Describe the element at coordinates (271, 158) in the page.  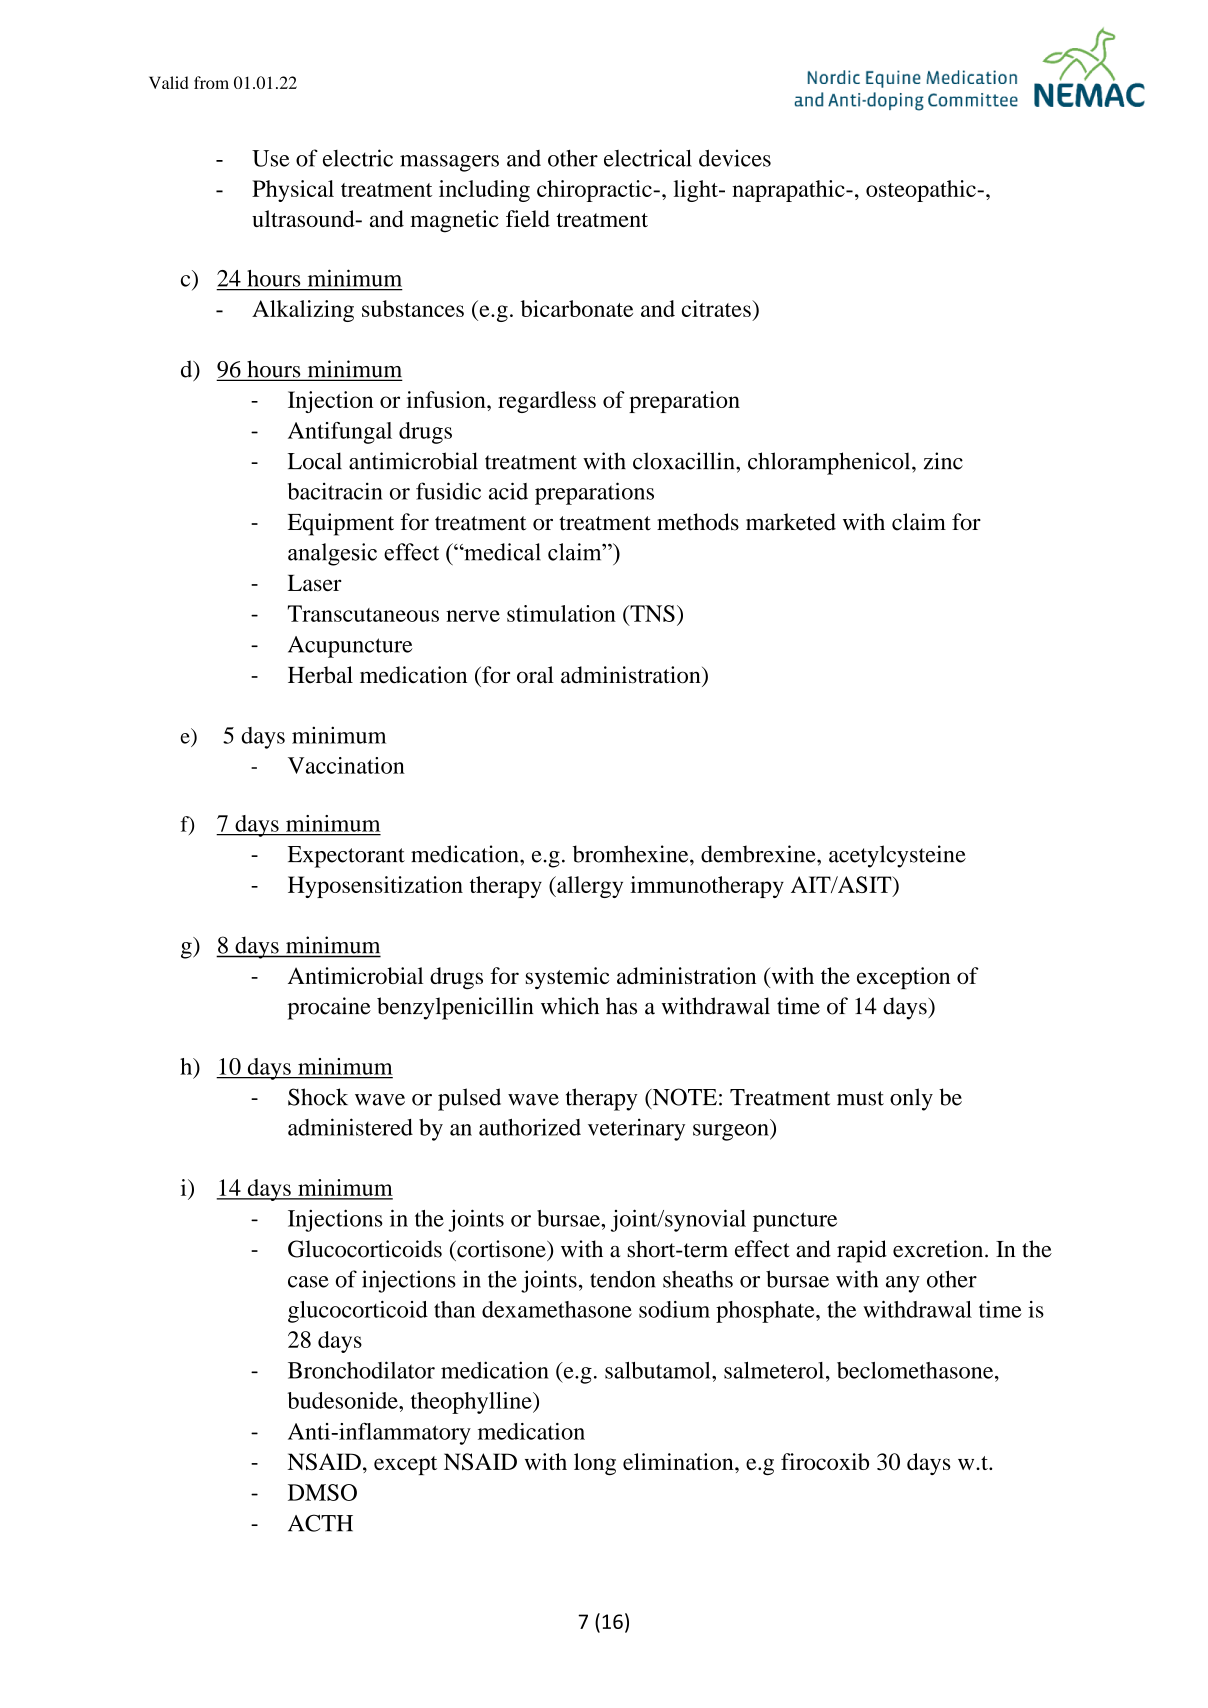
I see `Use` at that location.
